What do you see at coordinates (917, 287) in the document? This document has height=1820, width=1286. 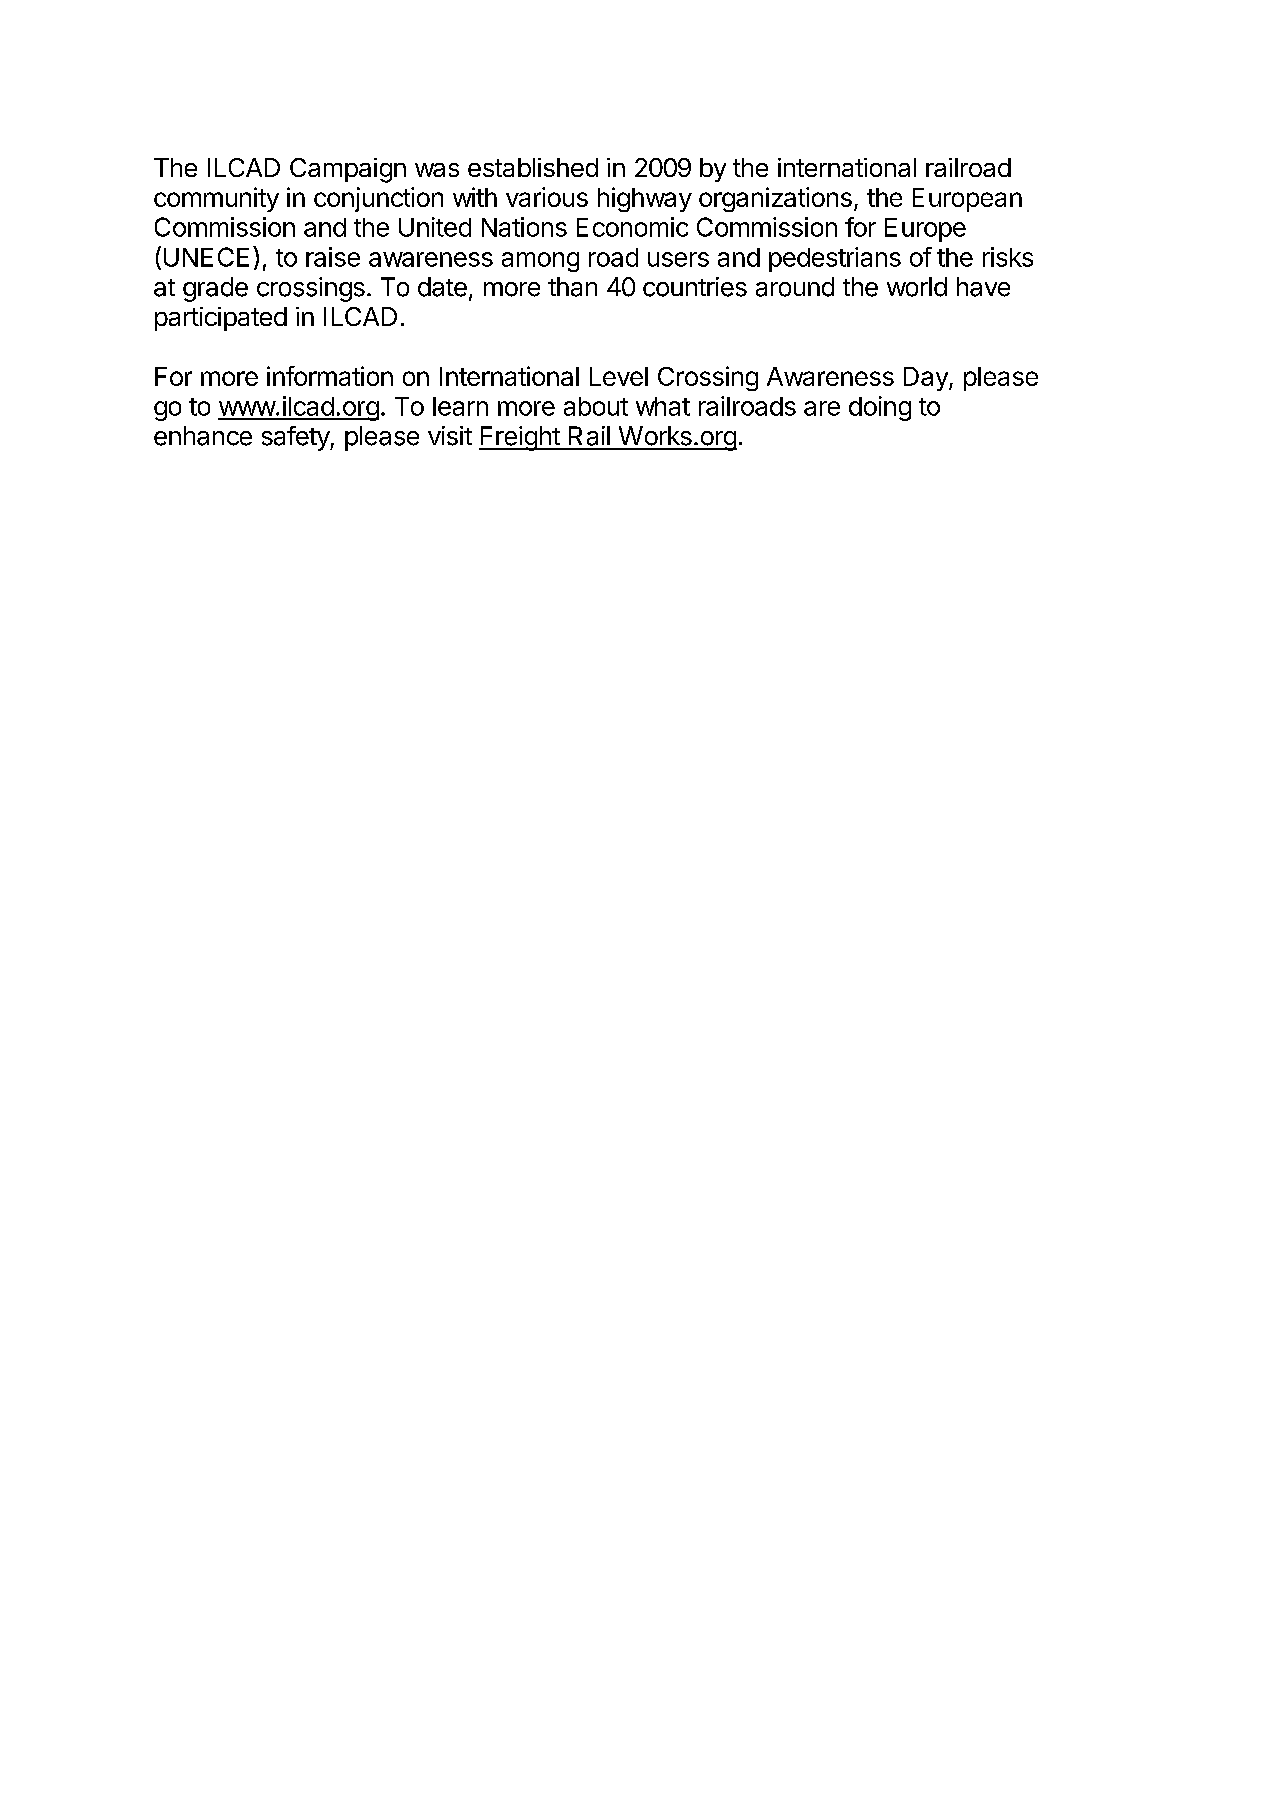 I see `world` at bounding box center [917, 287].
